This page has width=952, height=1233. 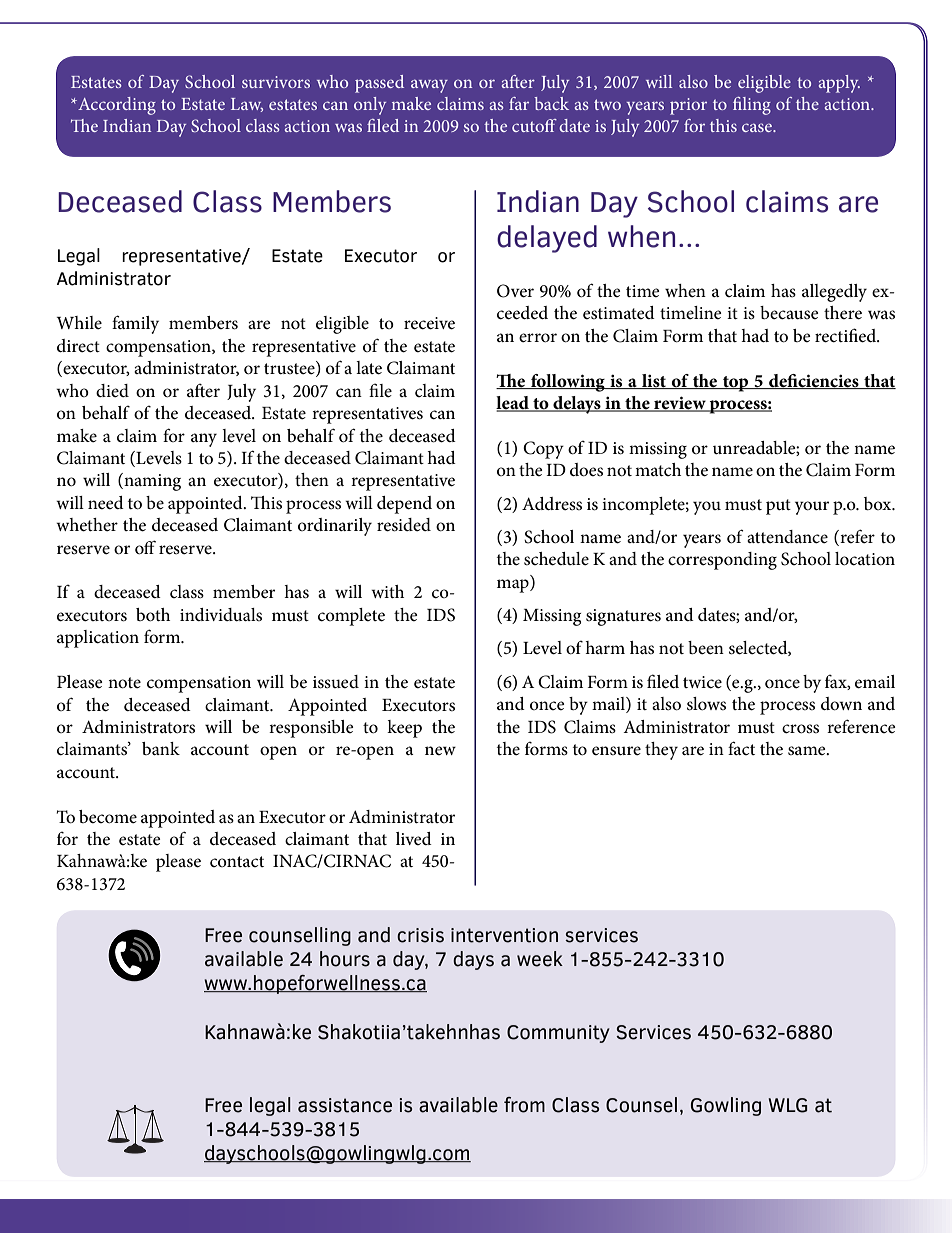 I want to click on According, so click(x=116, y=106).
